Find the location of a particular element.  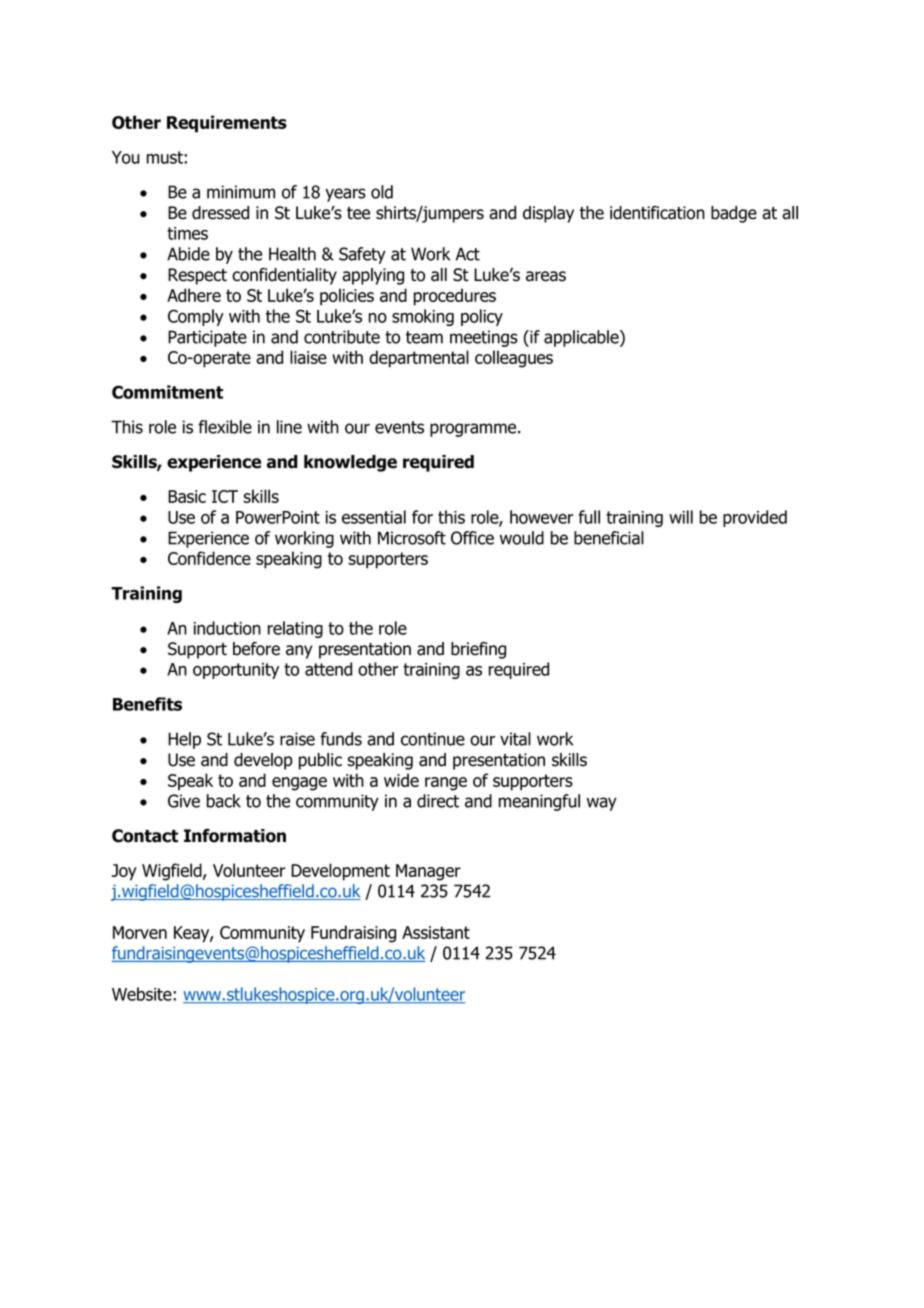

opportunity is located at coordinates (236, 671).
